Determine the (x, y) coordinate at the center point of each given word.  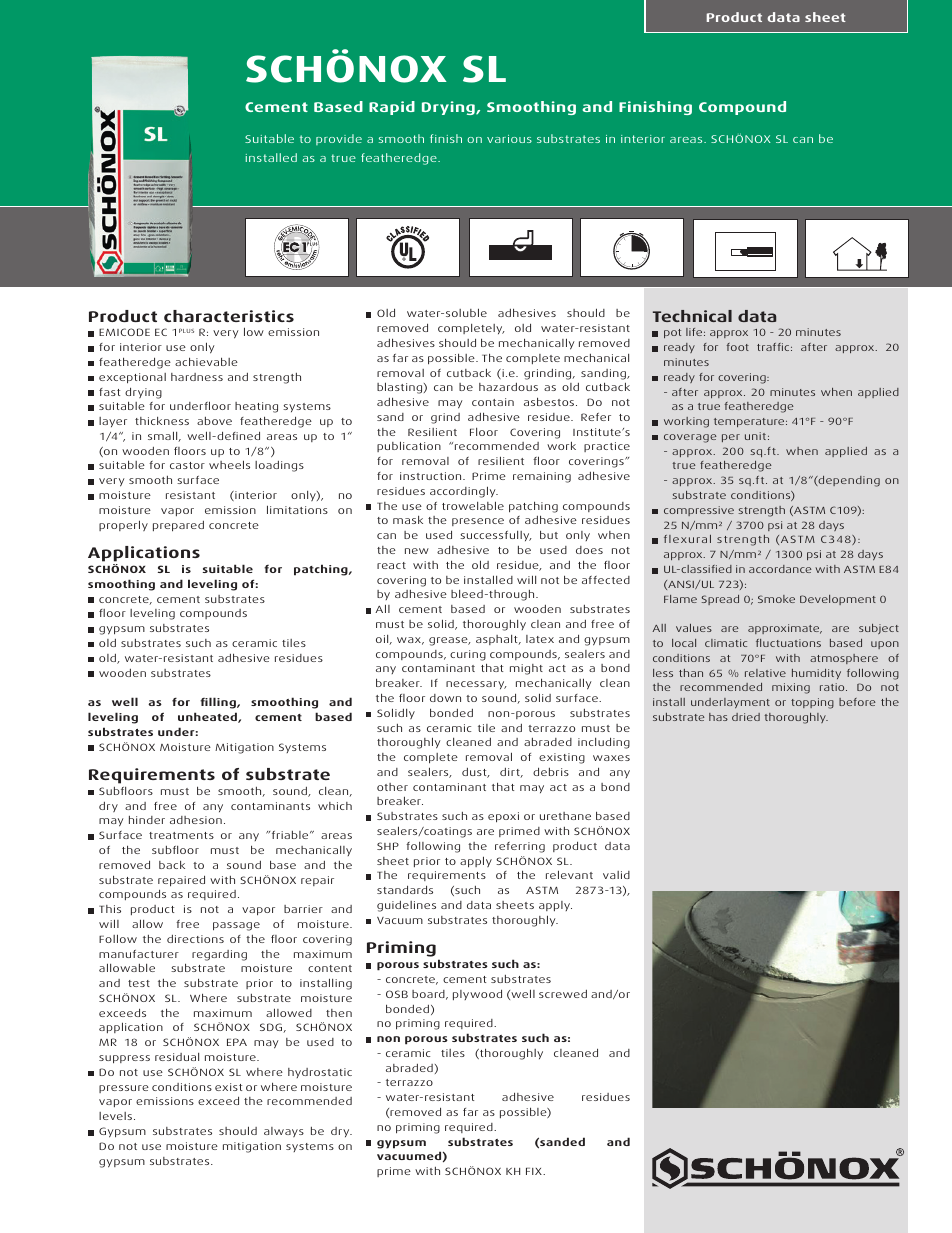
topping (812, 703)
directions (195, 939)
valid (616, 875)
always (284, 1132)
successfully (496, 536)
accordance (780, 569)
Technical (692, 316)
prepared (178, 526)
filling (219, 703)
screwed (563, 994)
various (509, 139)
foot (738, 347)
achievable (206, 361)
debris (551, 771)
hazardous (508, 387)
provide (339, 139)
